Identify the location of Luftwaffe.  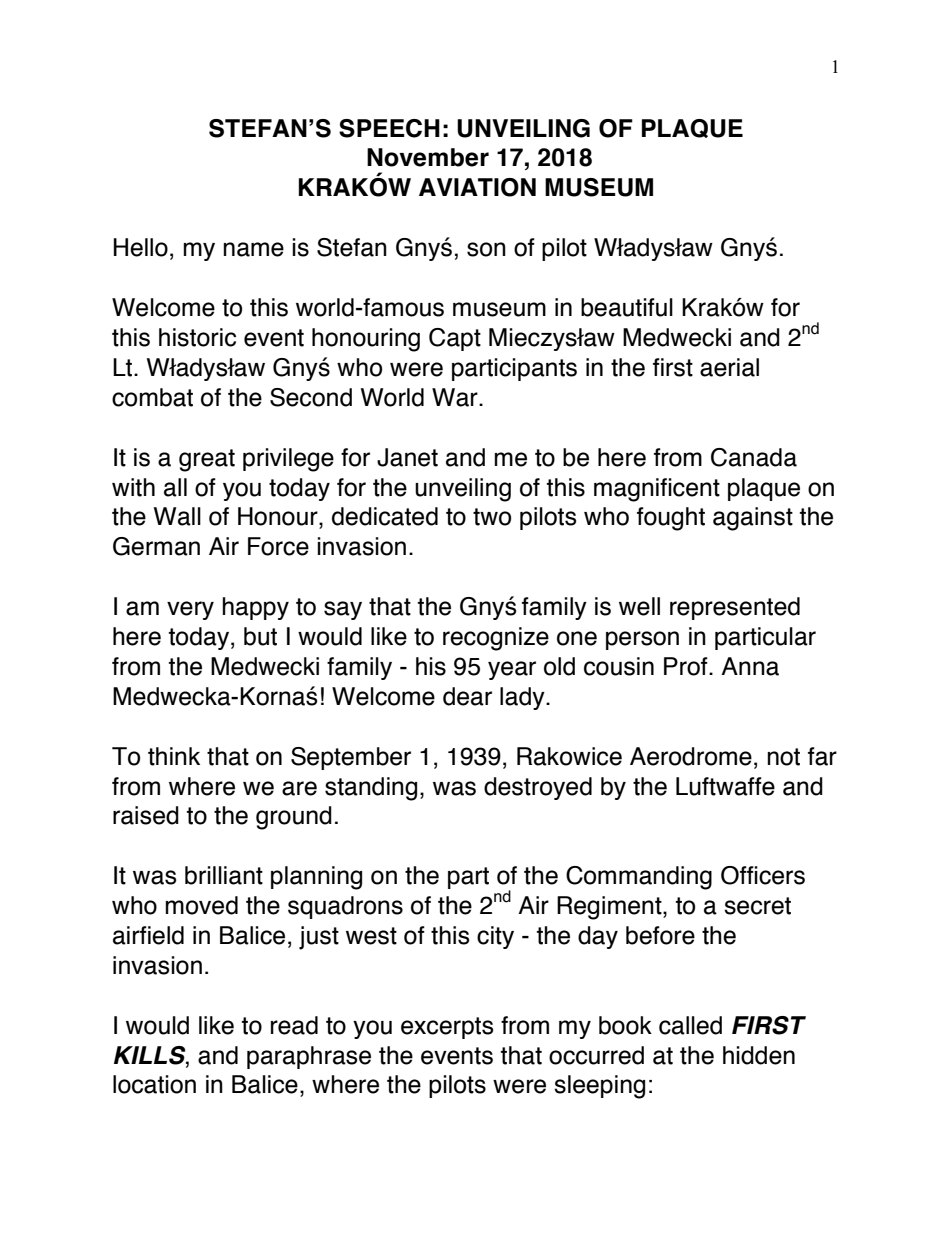
(725, 786).
